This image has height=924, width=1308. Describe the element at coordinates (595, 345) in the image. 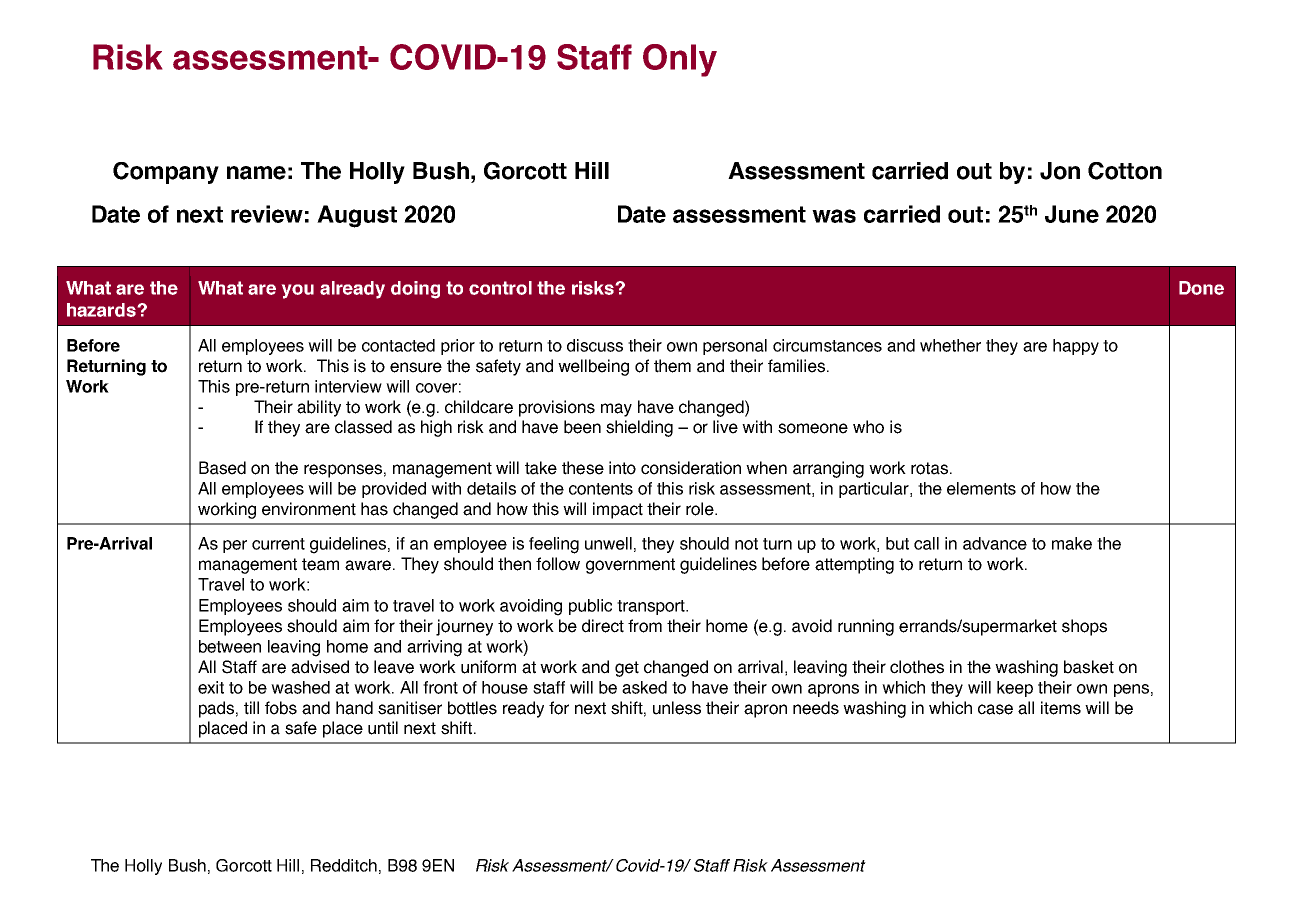

I see `discuss` at that location.
